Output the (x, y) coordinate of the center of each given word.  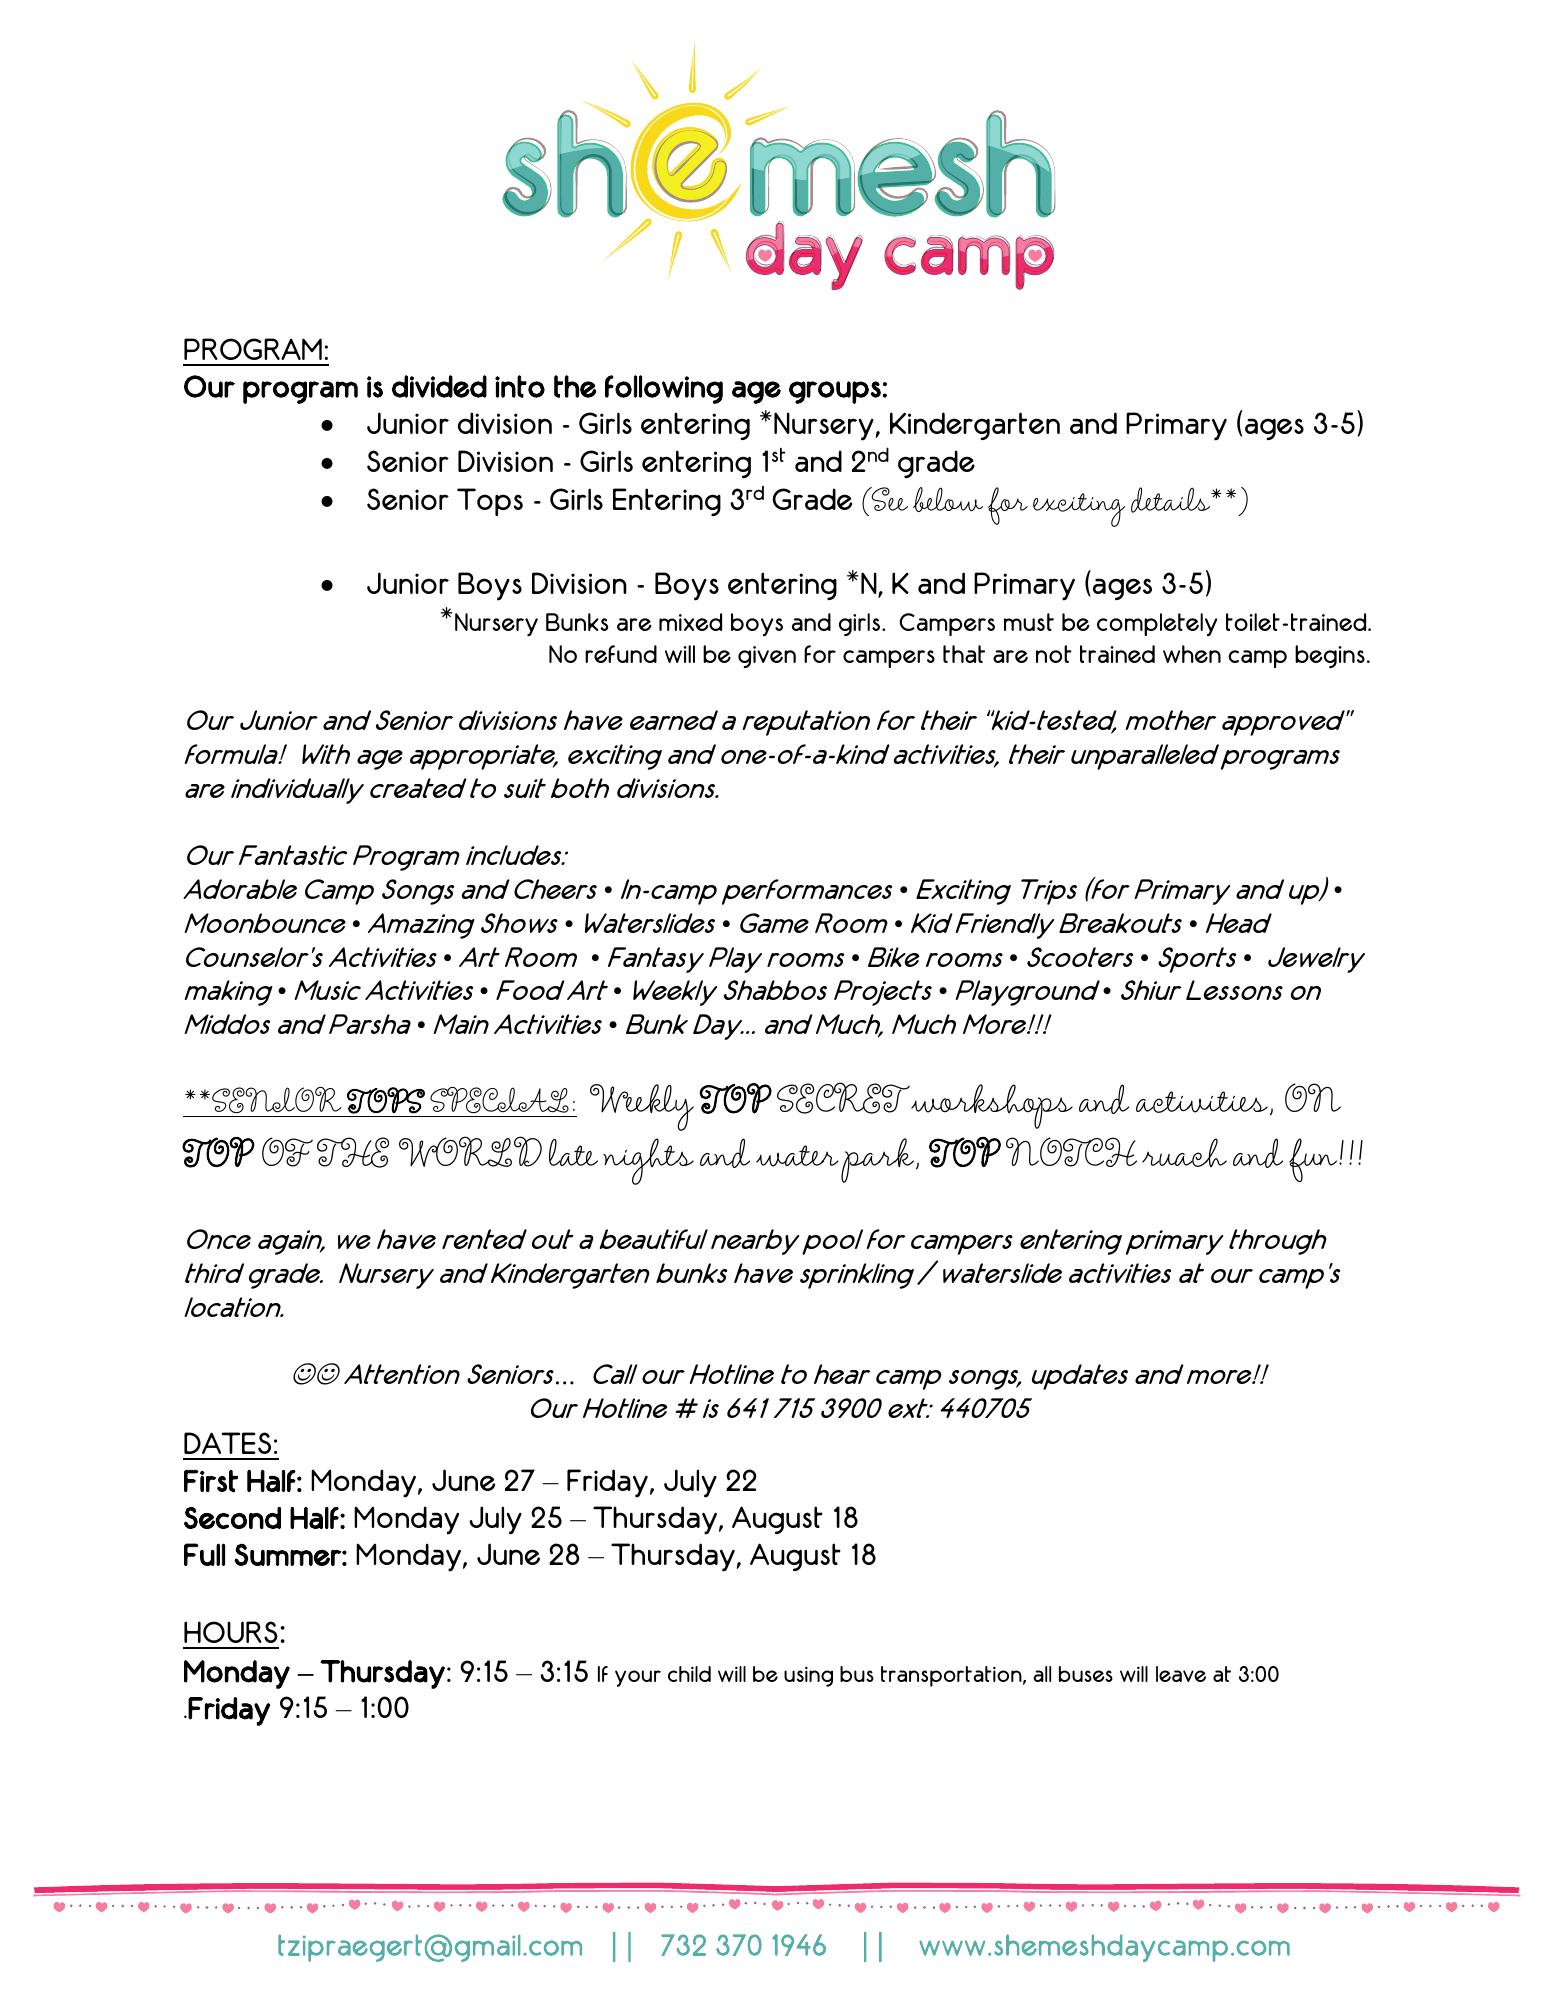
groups (835, 392)
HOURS (231, 1632)
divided (439, 386)
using (808, 1676)
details (1172, 500)
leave (1181, 1674)
